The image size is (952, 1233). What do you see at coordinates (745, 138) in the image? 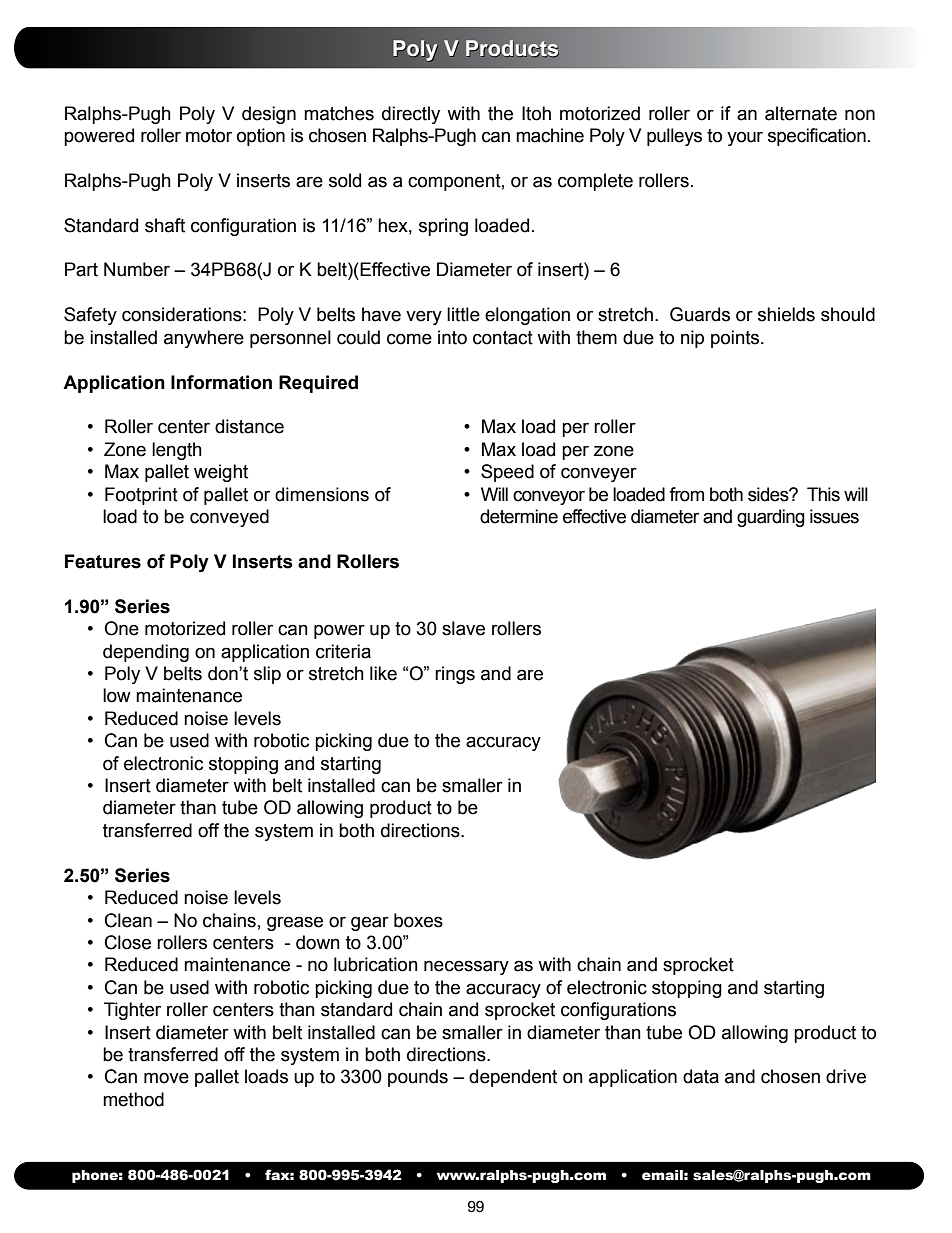
I see `your` at bounding box center [745, 138].
